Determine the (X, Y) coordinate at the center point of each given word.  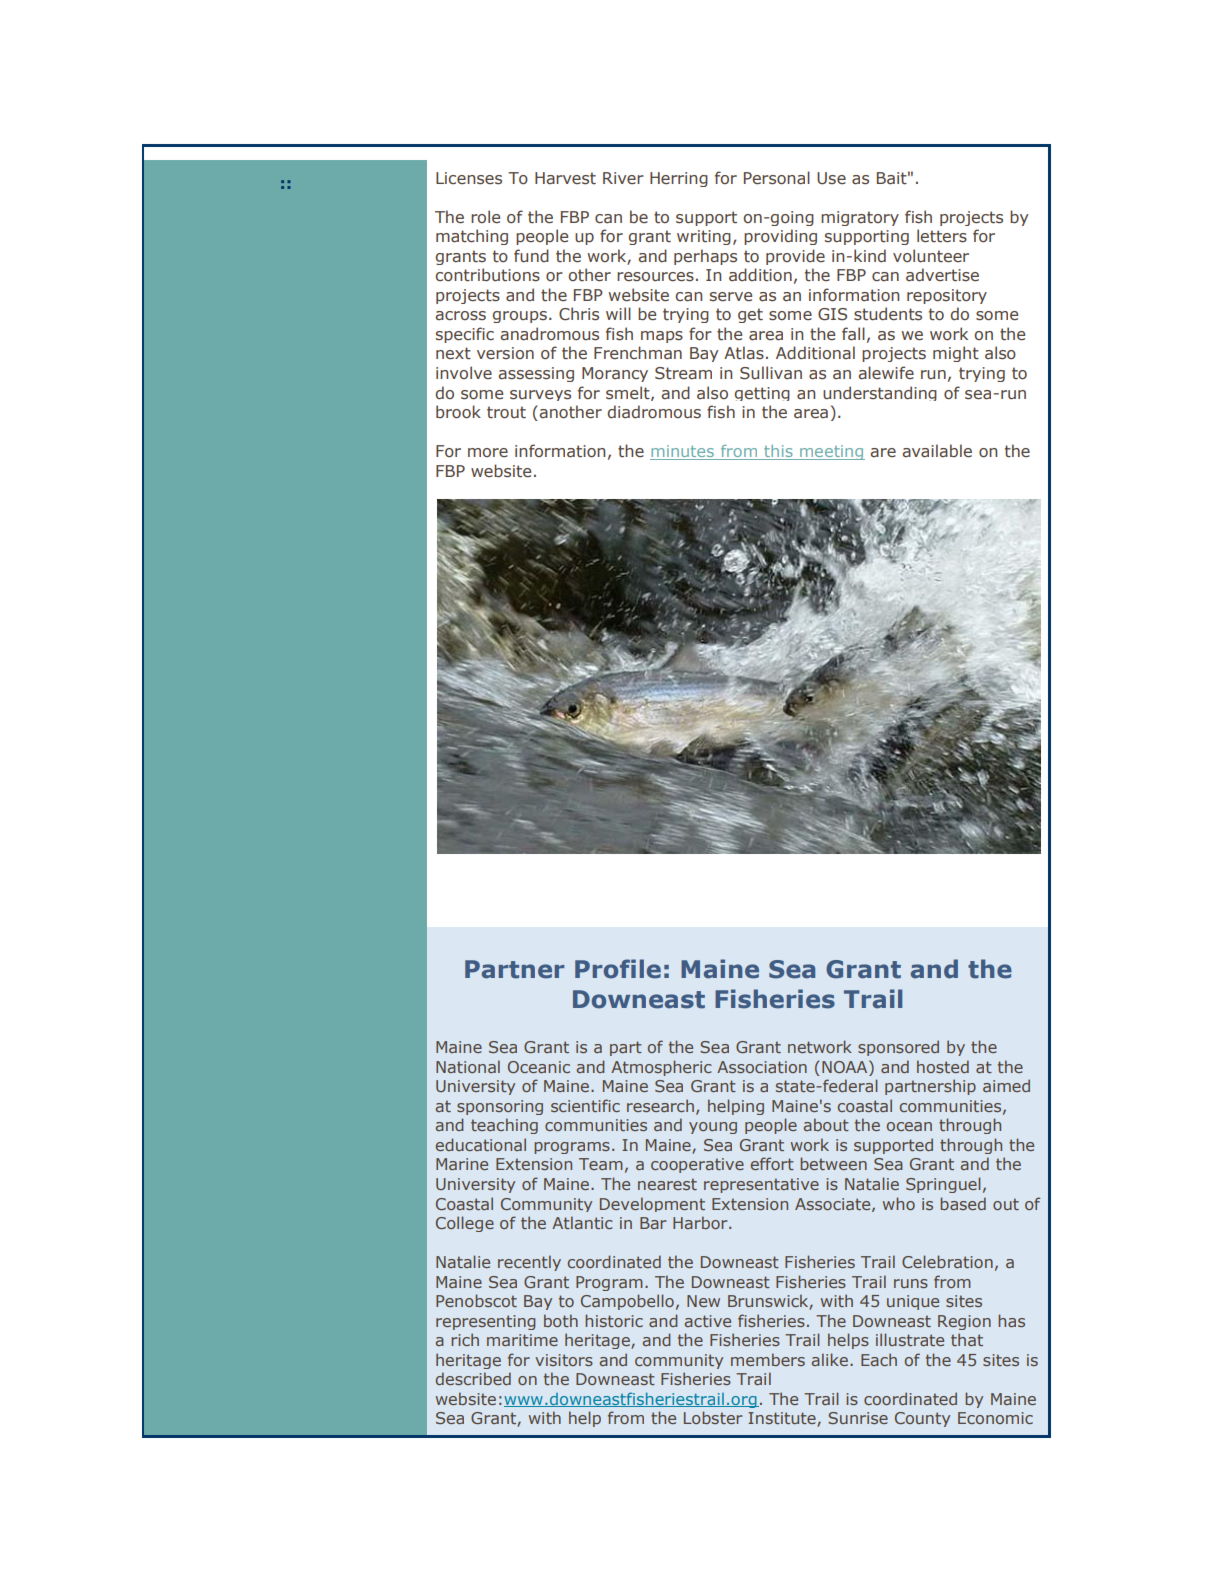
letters (942, 236)
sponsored (898, 1048)
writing (704, 237)
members (768, 1359)
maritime (522, 1340)
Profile (618, 969)
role (485, 216)
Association (762, 1067)
